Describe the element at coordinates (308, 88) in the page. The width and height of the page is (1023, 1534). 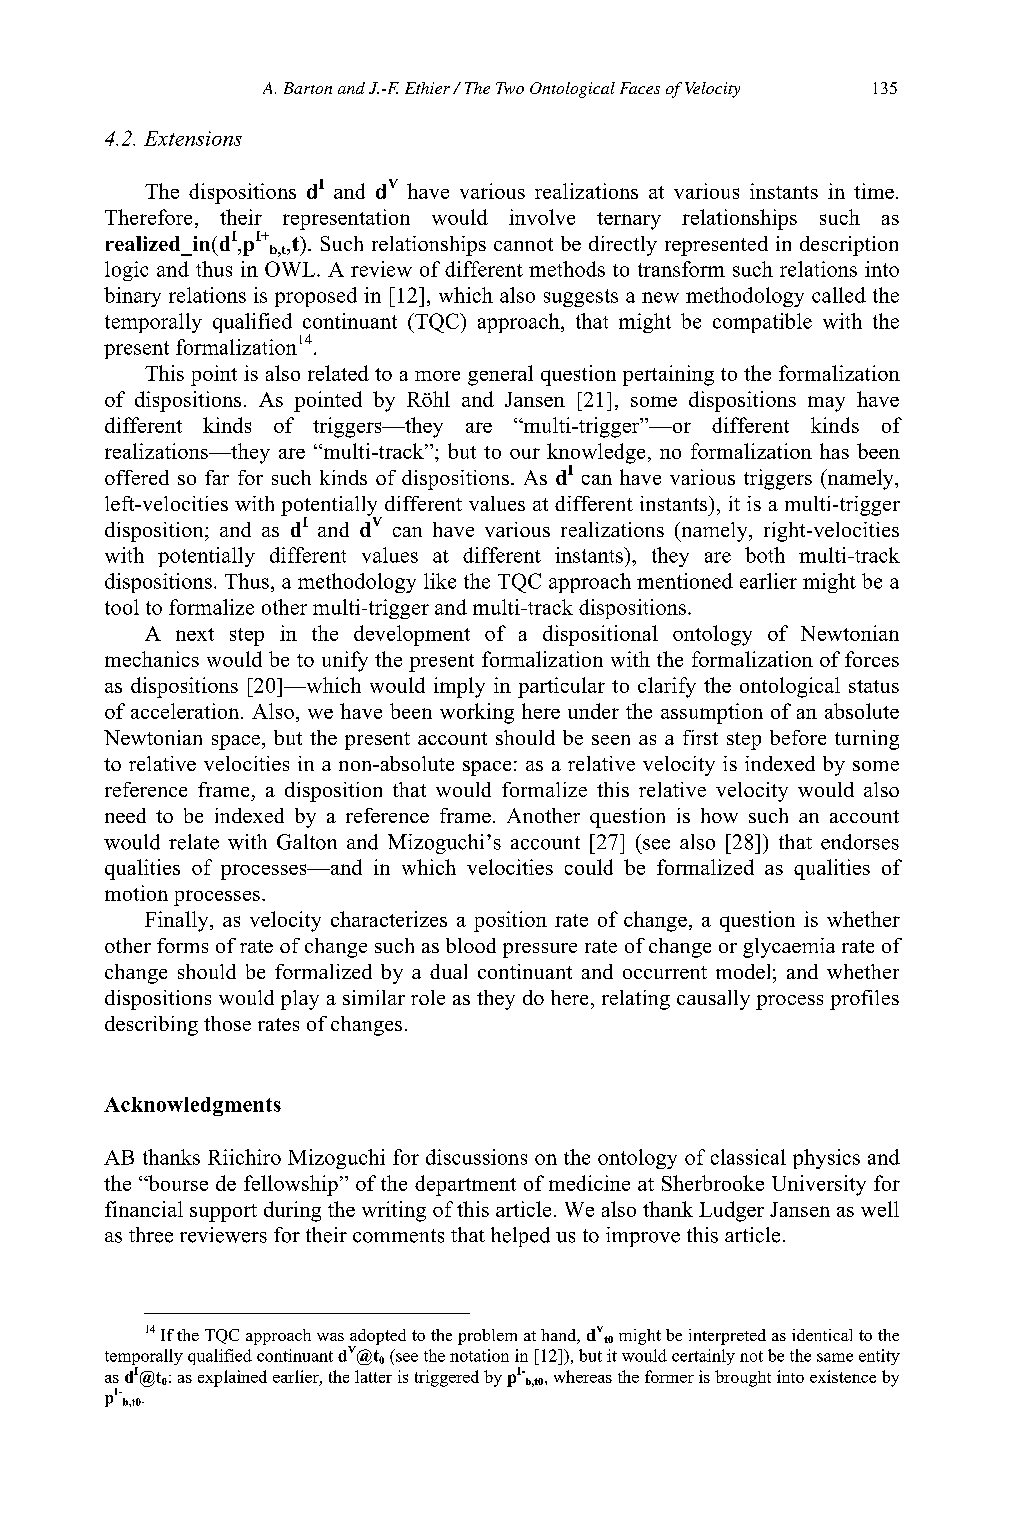
I see `Barton` at that location.
